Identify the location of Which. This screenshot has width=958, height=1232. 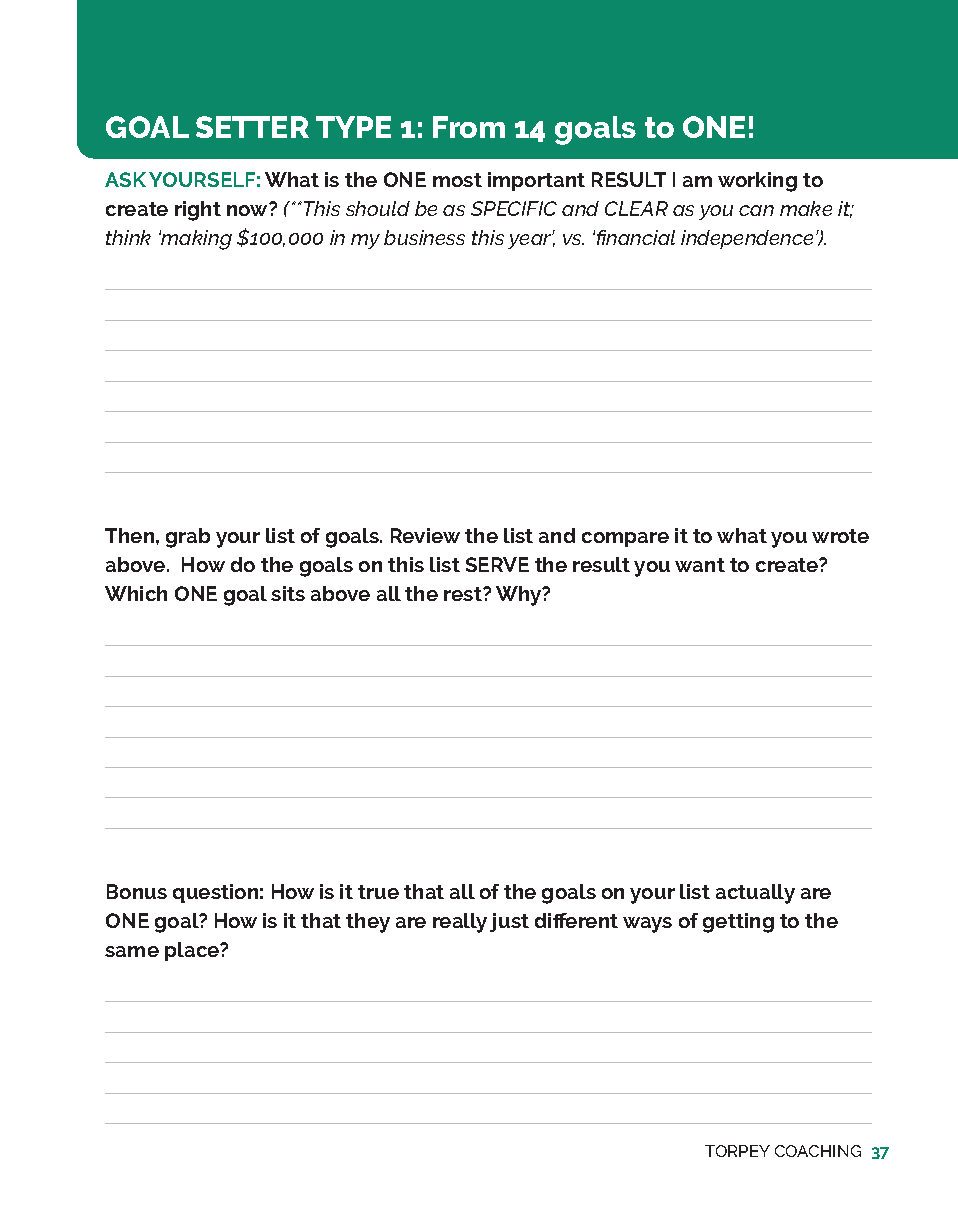
(136, 593).
